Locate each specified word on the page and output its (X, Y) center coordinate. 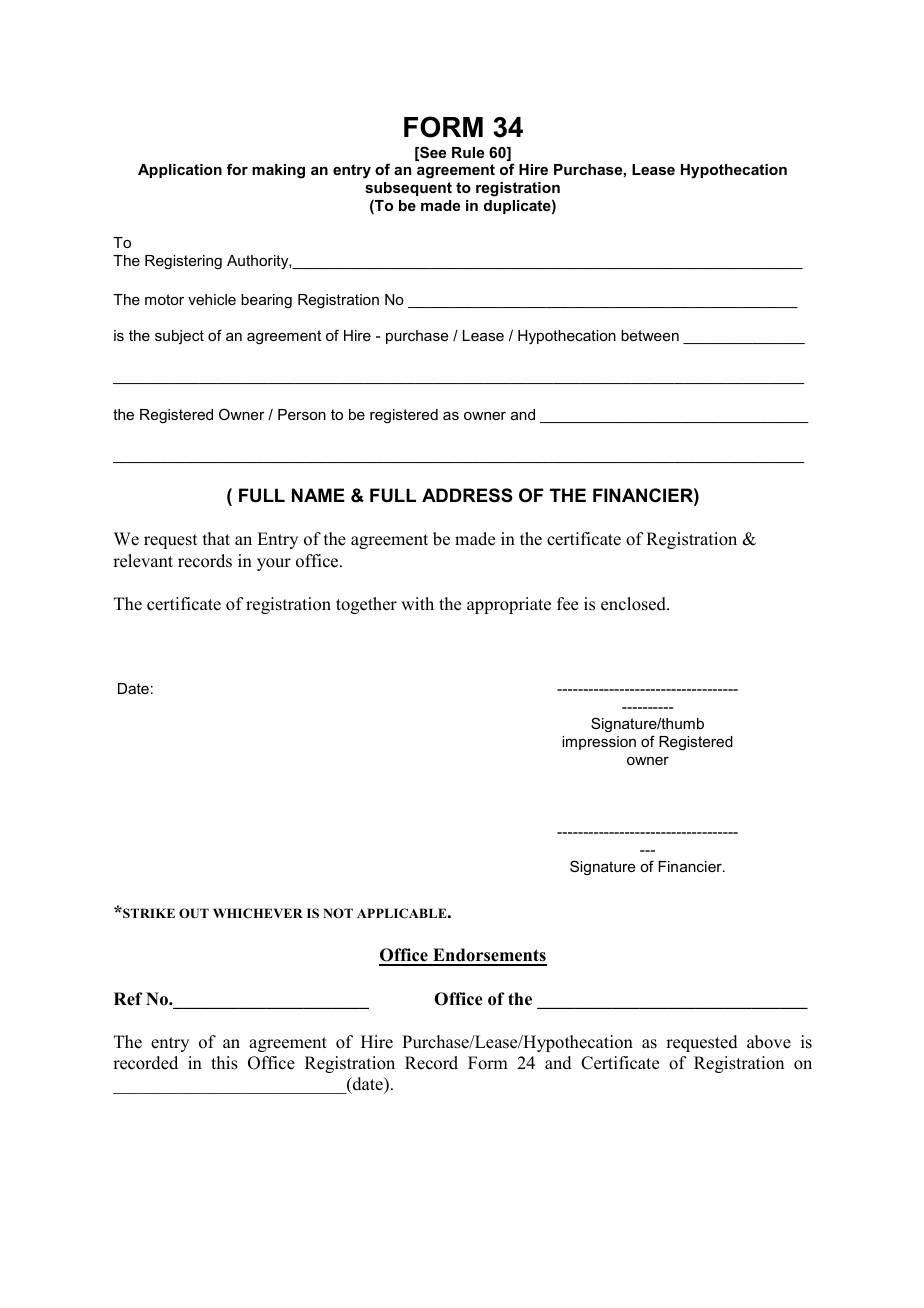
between (650, 335)
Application (180, 171)
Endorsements (489, 956)
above (769, 1042)
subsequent (408, 189)
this (224, 1063)
